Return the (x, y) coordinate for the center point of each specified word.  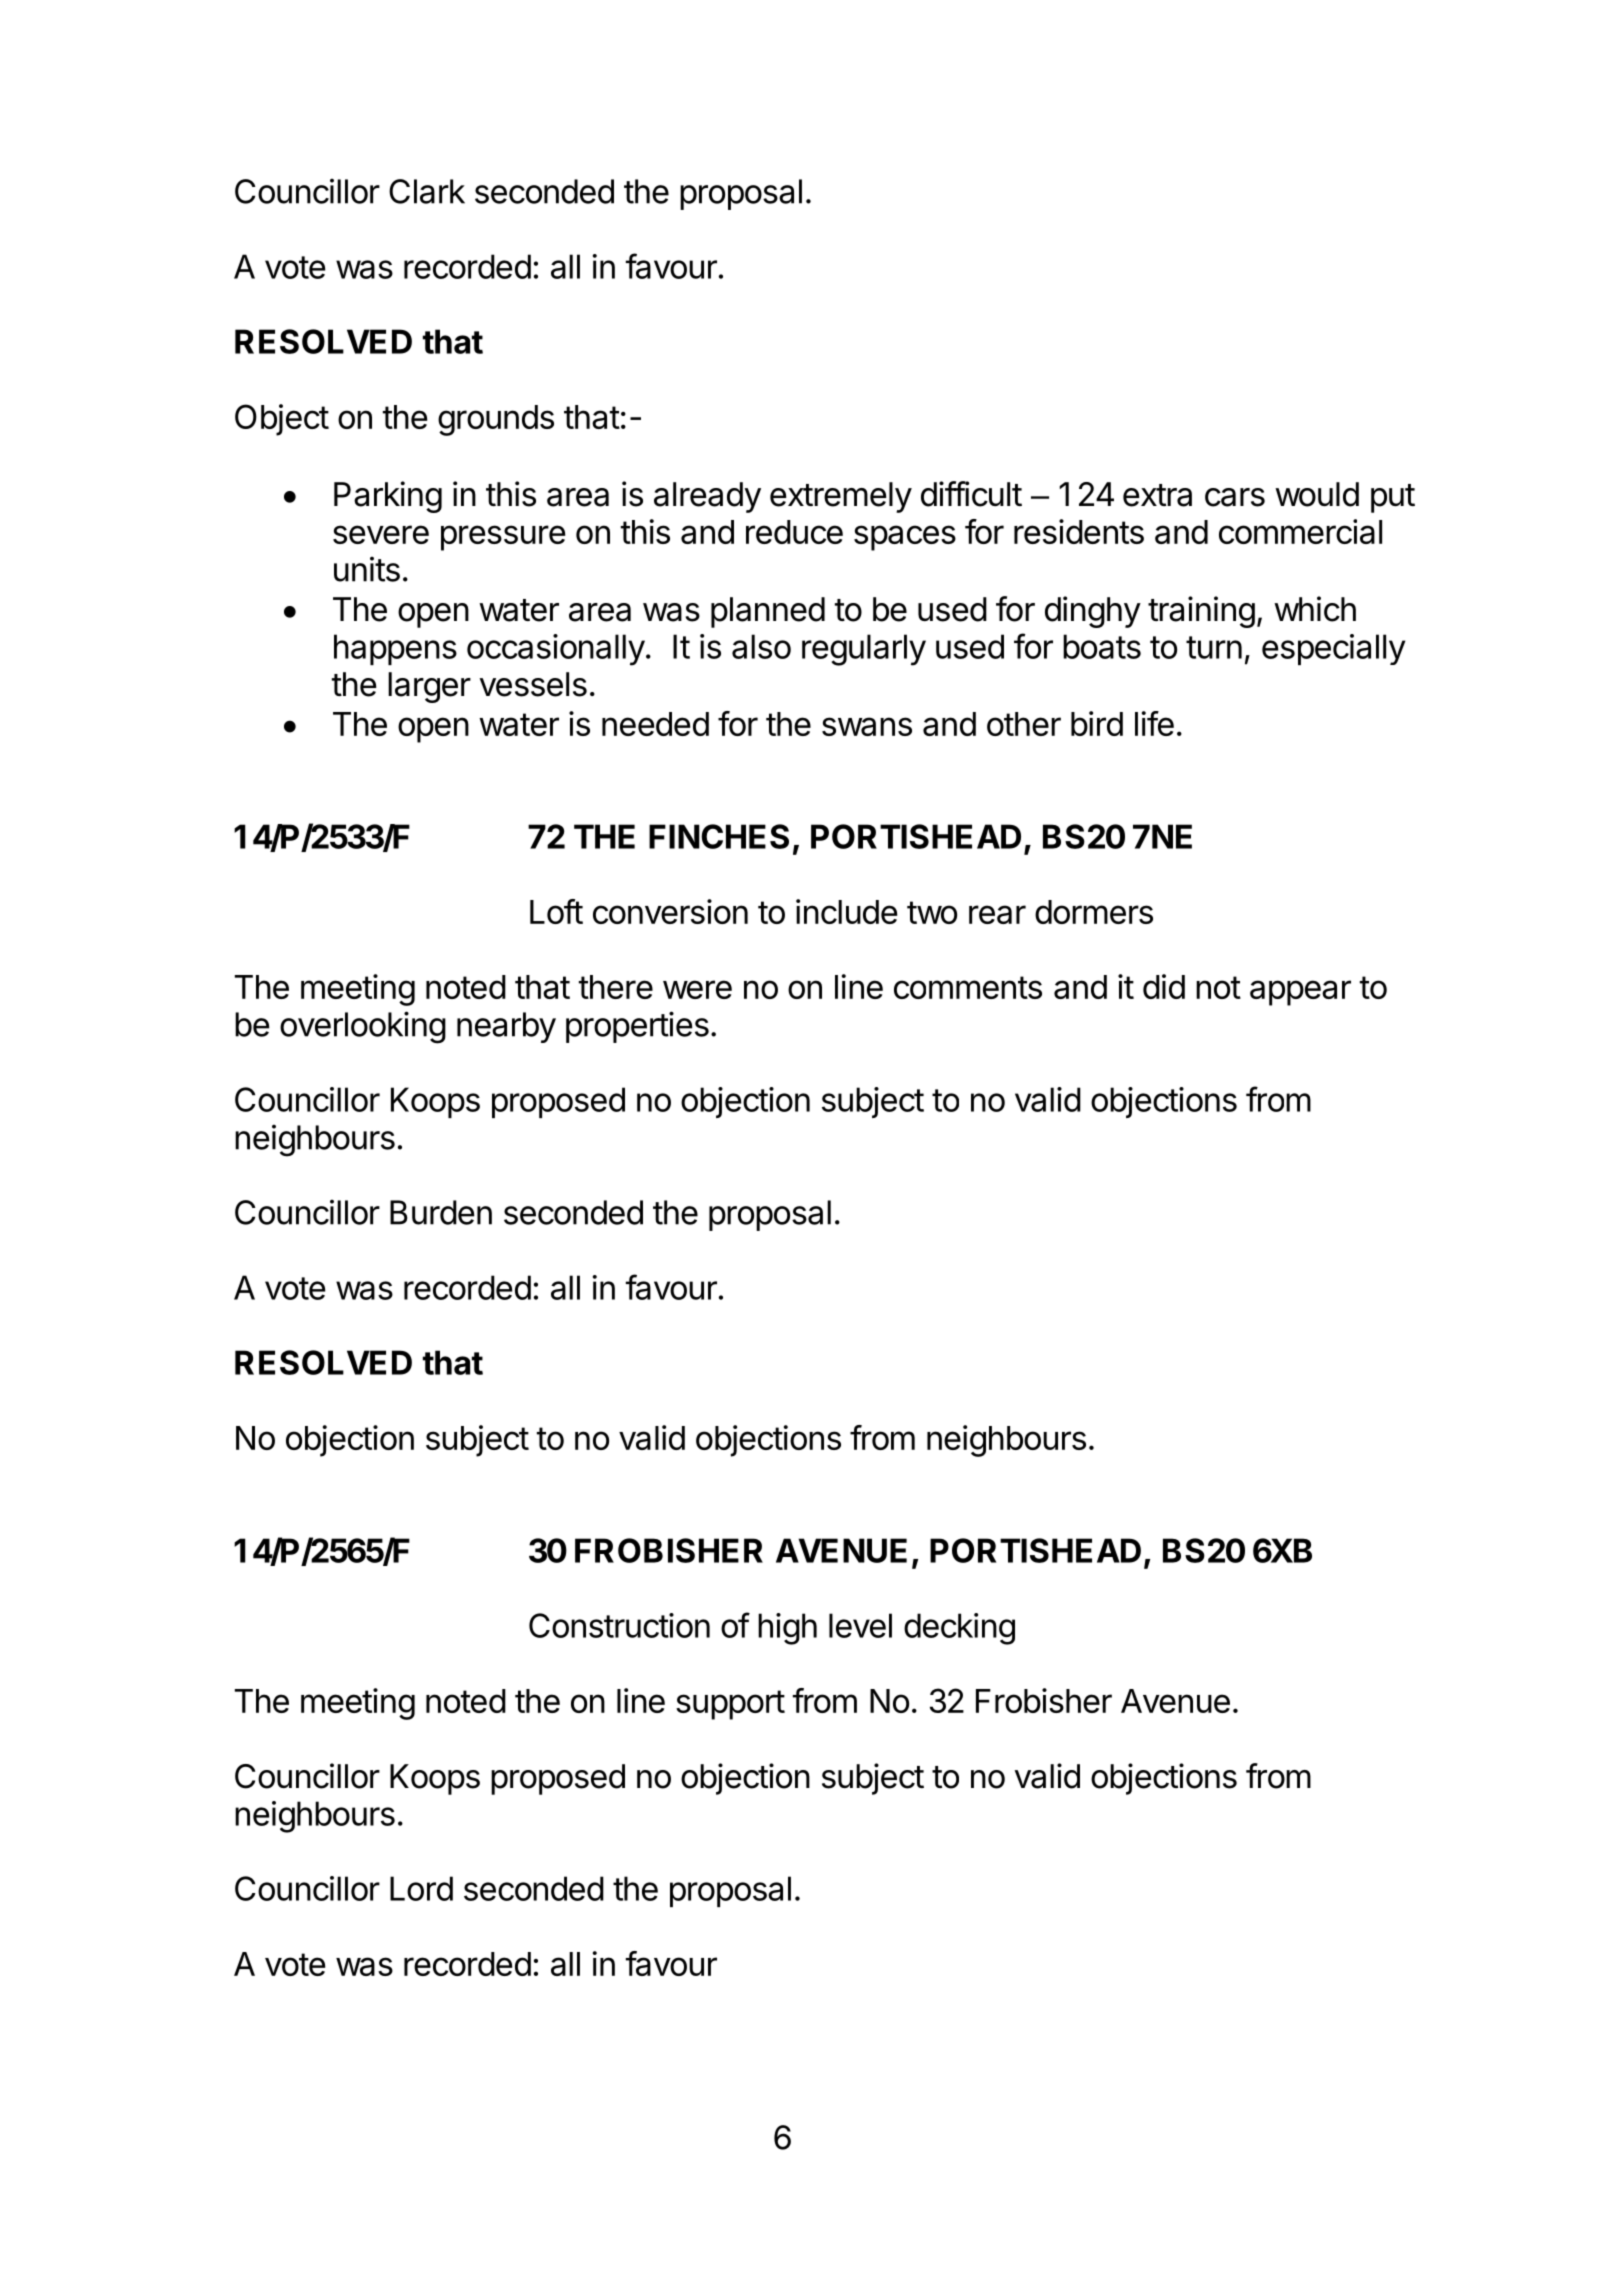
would (1317, 494)
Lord (421, 1888)
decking (959, 1629)
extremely (841, 497)
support (730, 1705)
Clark (427, 191)
